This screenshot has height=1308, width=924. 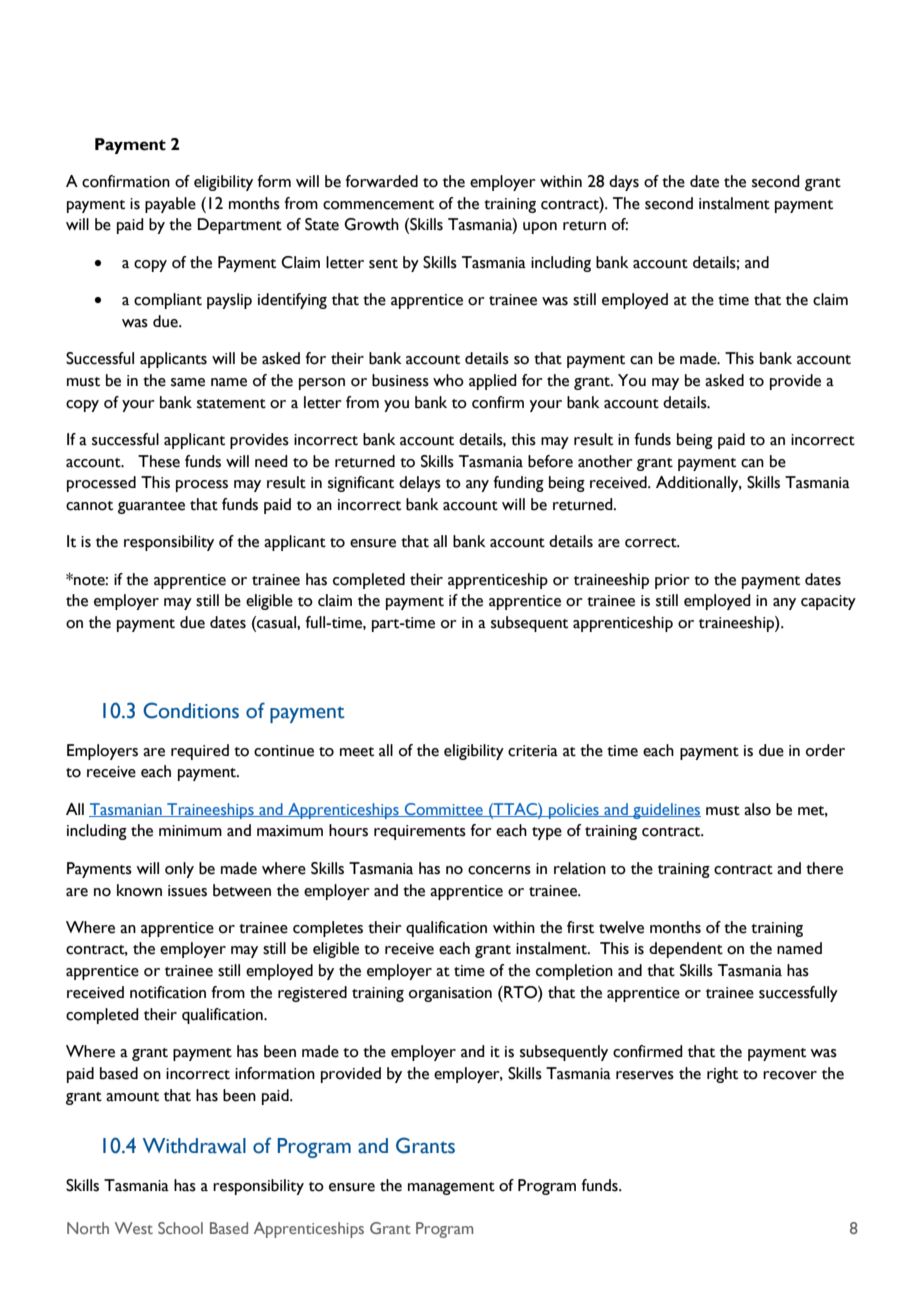 What do you see at coordinates (686, 950) in the screenshot?
I see `dependent` at bounding box center [686, 950].
